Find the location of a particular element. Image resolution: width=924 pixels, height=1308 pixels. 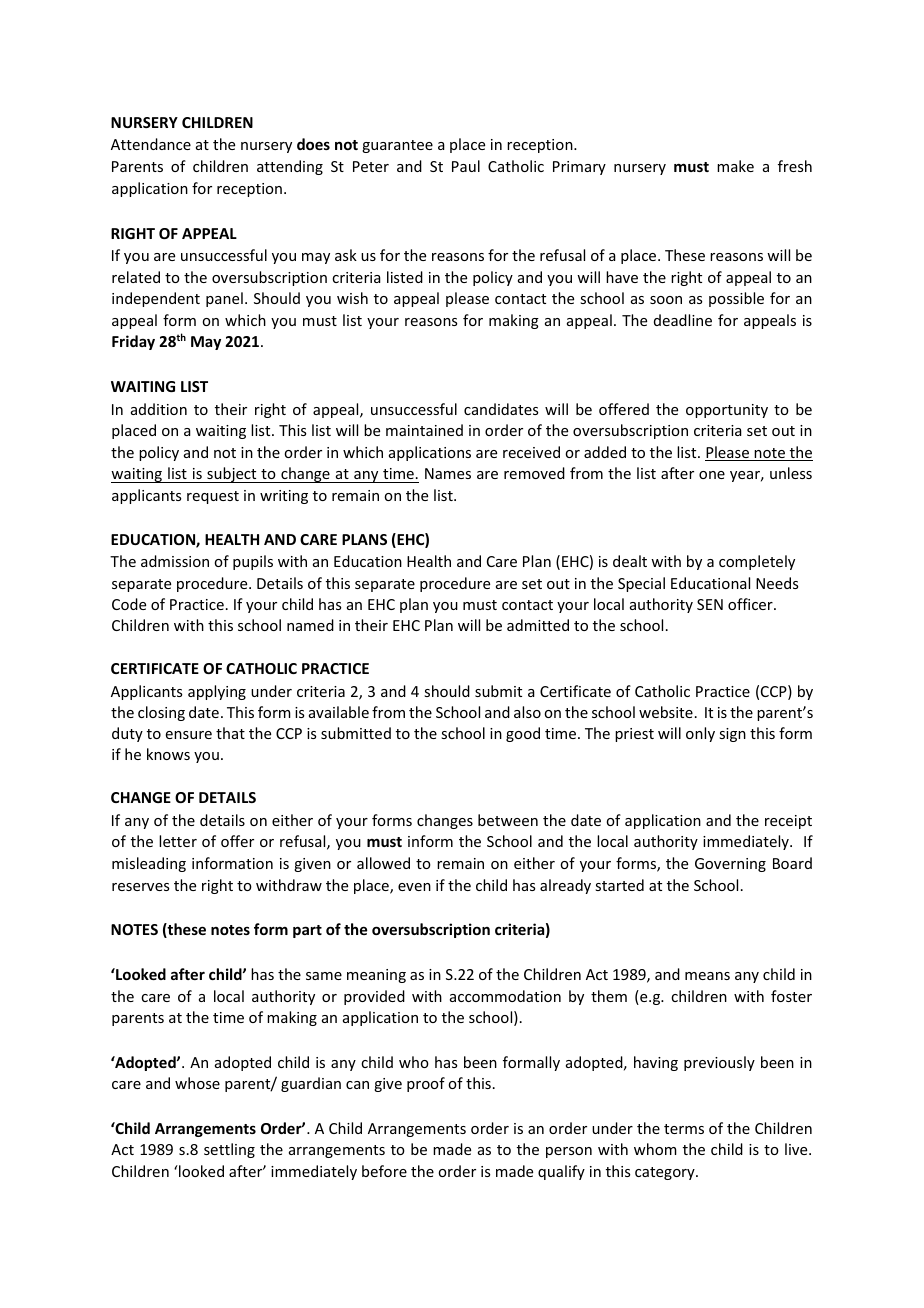

applying is located at coordinates (217, 692).
